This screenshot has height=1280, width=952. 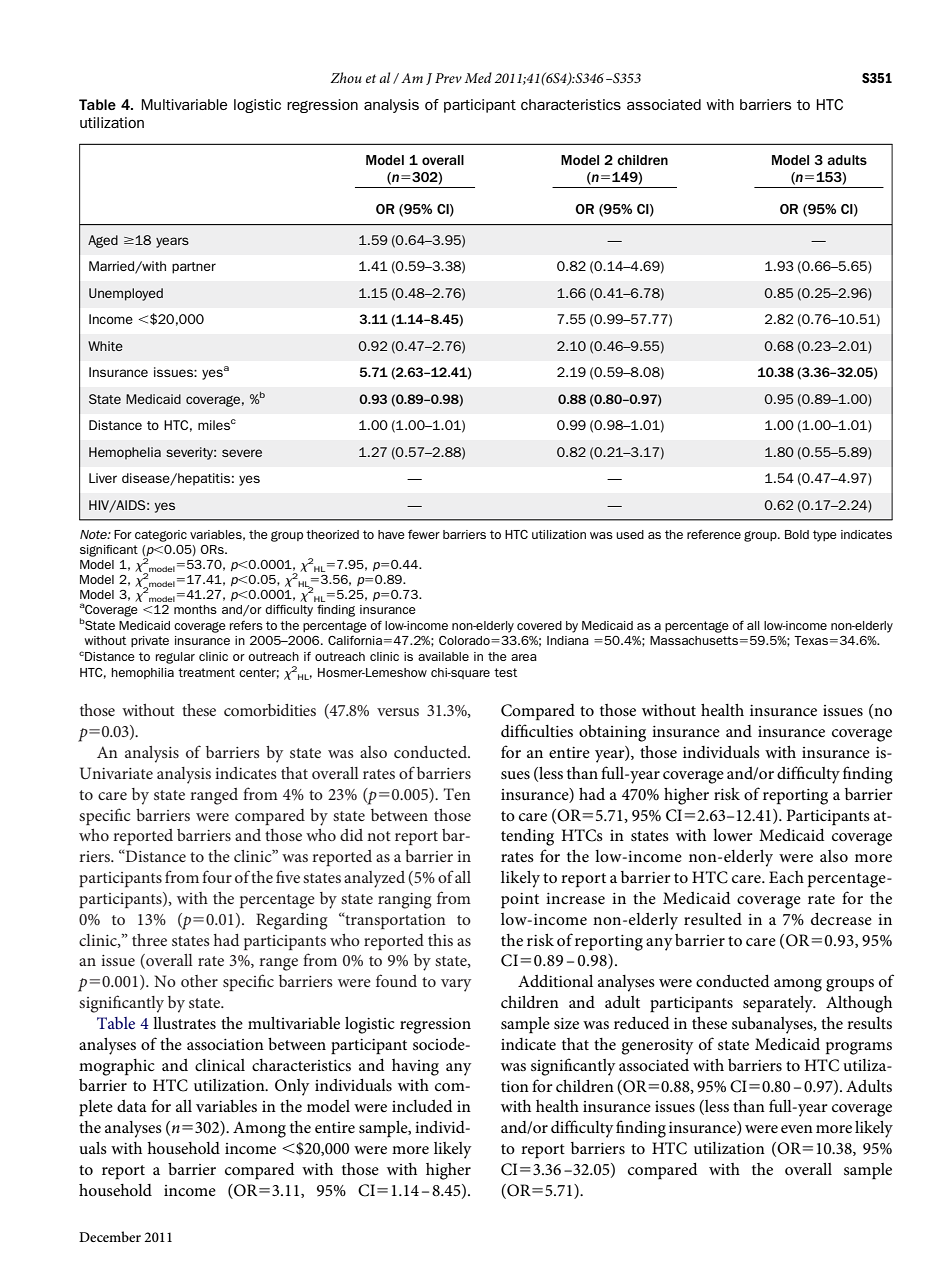 What do you see at coordinates (422, 1105) in the screenshot?
I see `included` at bounding box center [422, 1105].
